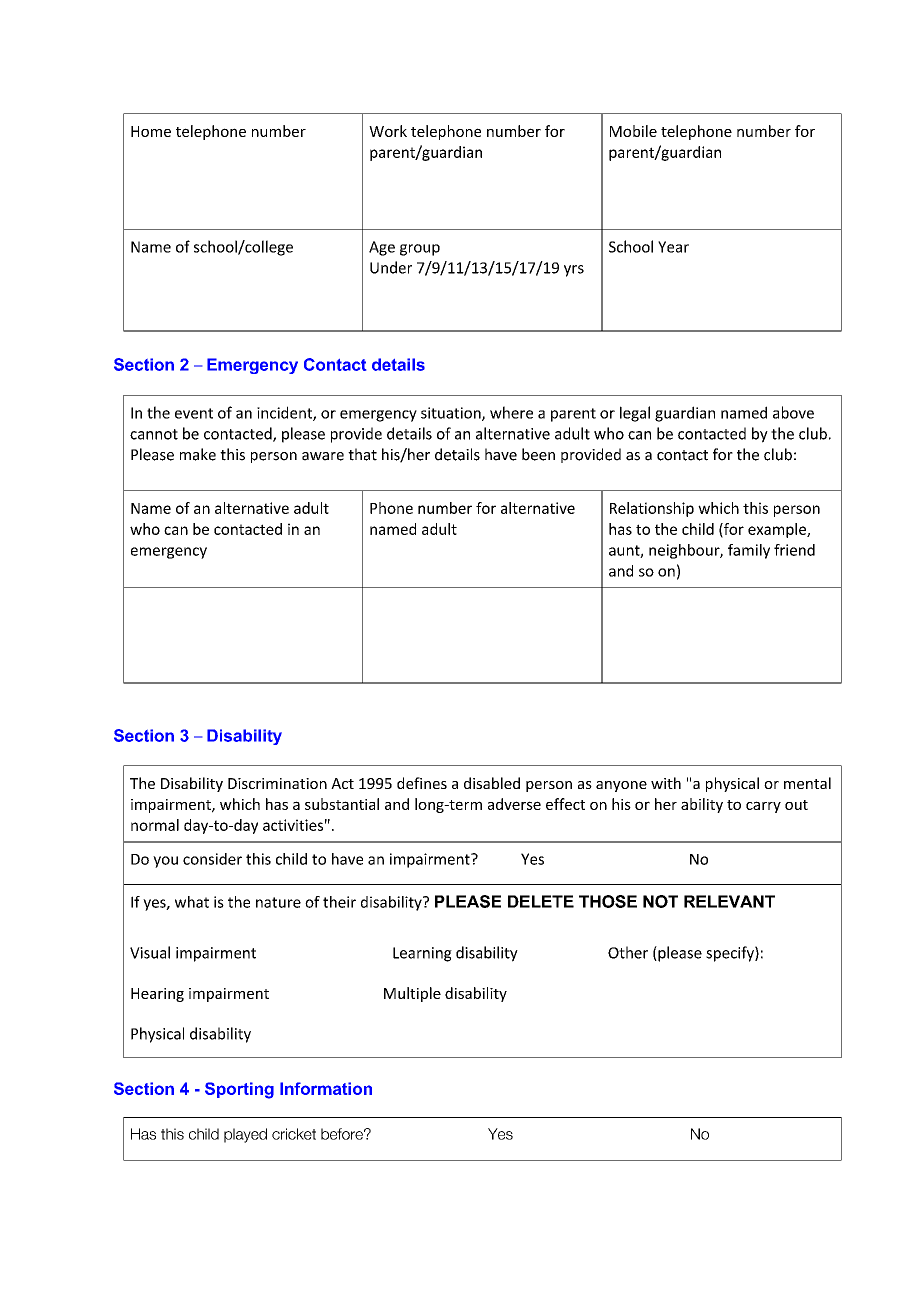 Image resolution: width=924 pixels, height=1308 pixels. What do you see at coordinates (388, 131) in the image?
I see `Work` at bounding box center [388, 131].
